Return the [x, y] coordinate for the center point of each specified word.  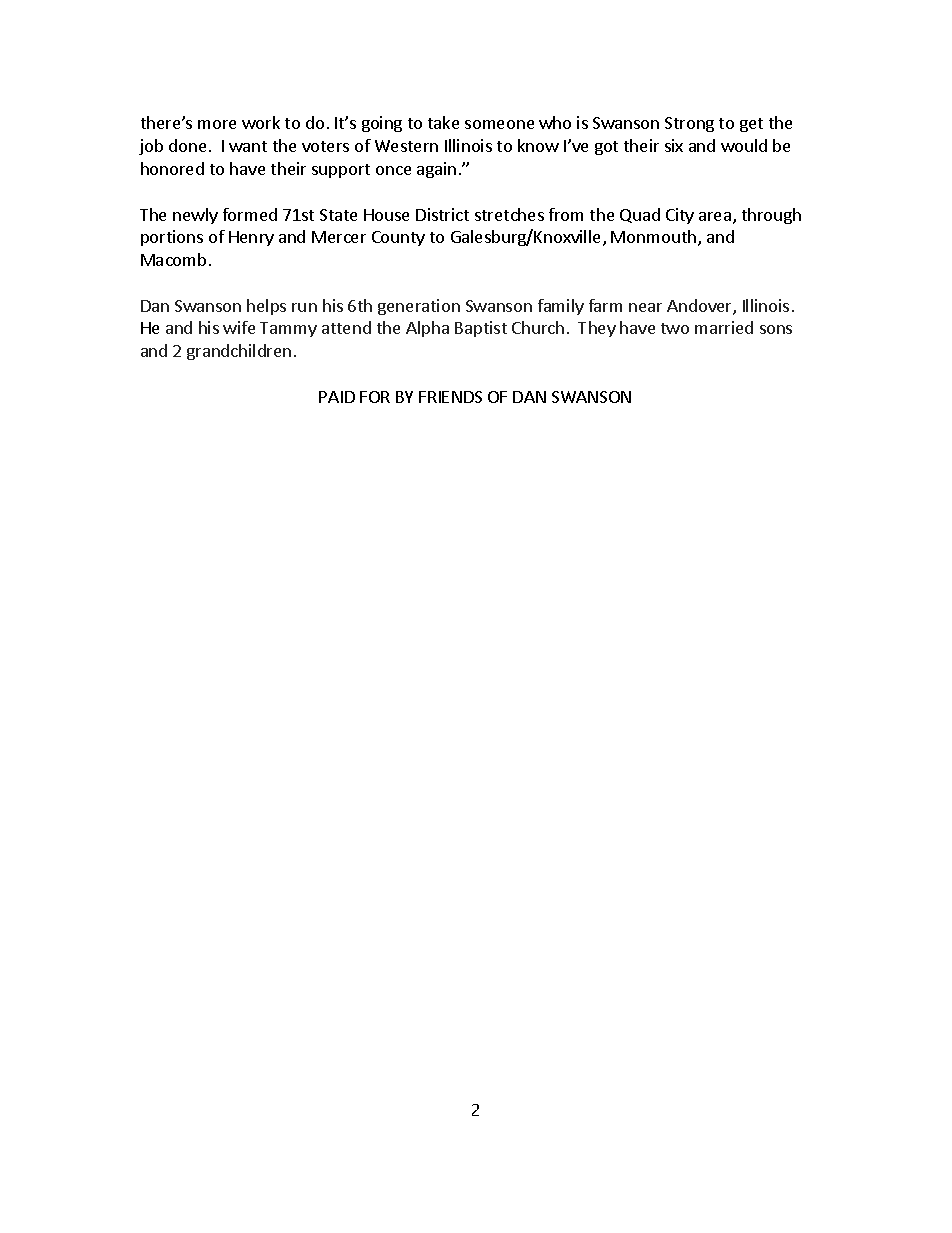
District [442, 214]
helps [266, 307]
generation [419, 307]
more [217, 124]
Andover [700, 307]
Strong [689, 124]
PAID [337, 397]
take [443, 122]
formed [250, 214]
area [715, 216]
